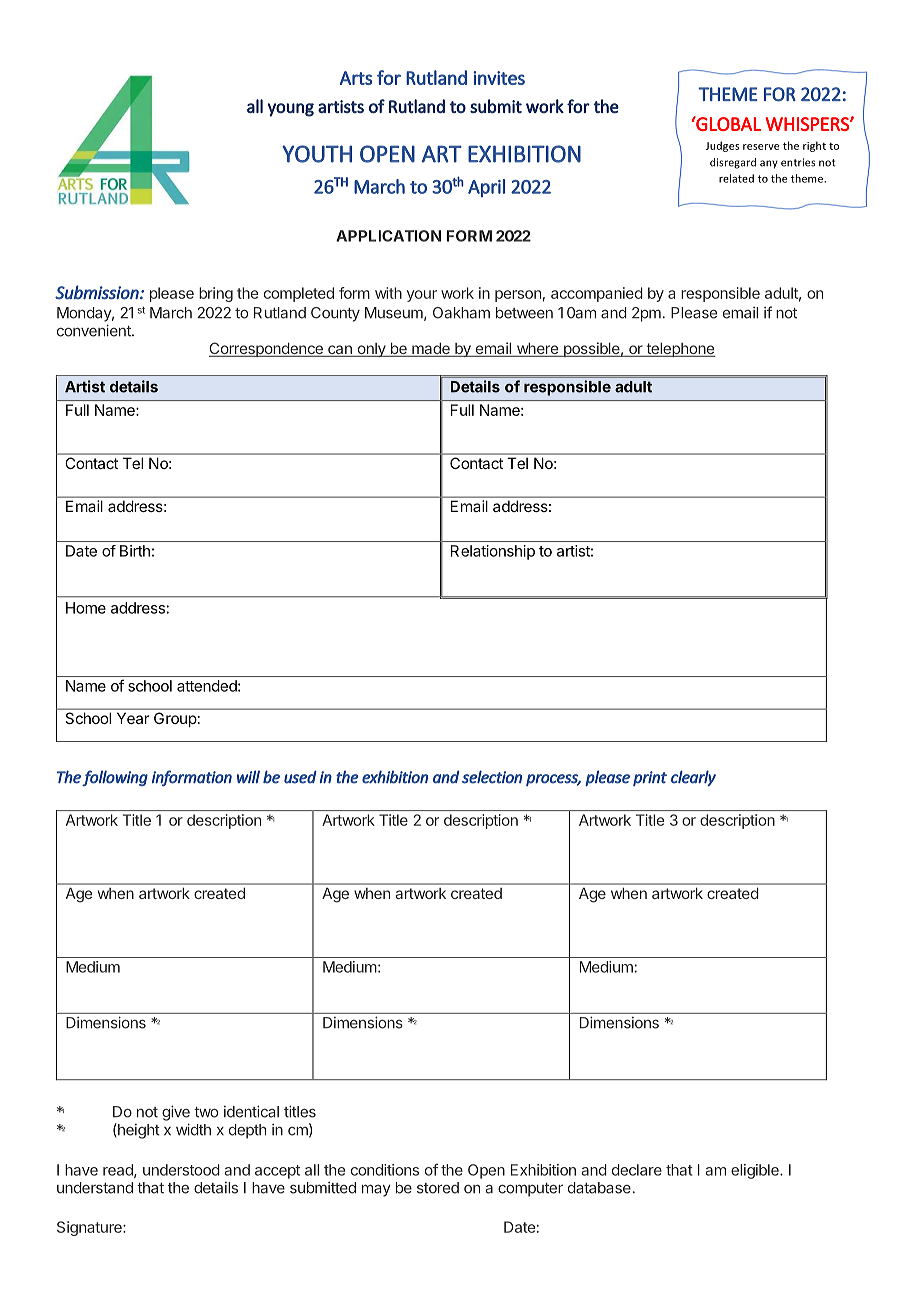 Image resolution: width=924 pixels, height=1308 pixels. Describe the element at coordinates (680, 349) in the screenshot. I see `telephone` at that location.
